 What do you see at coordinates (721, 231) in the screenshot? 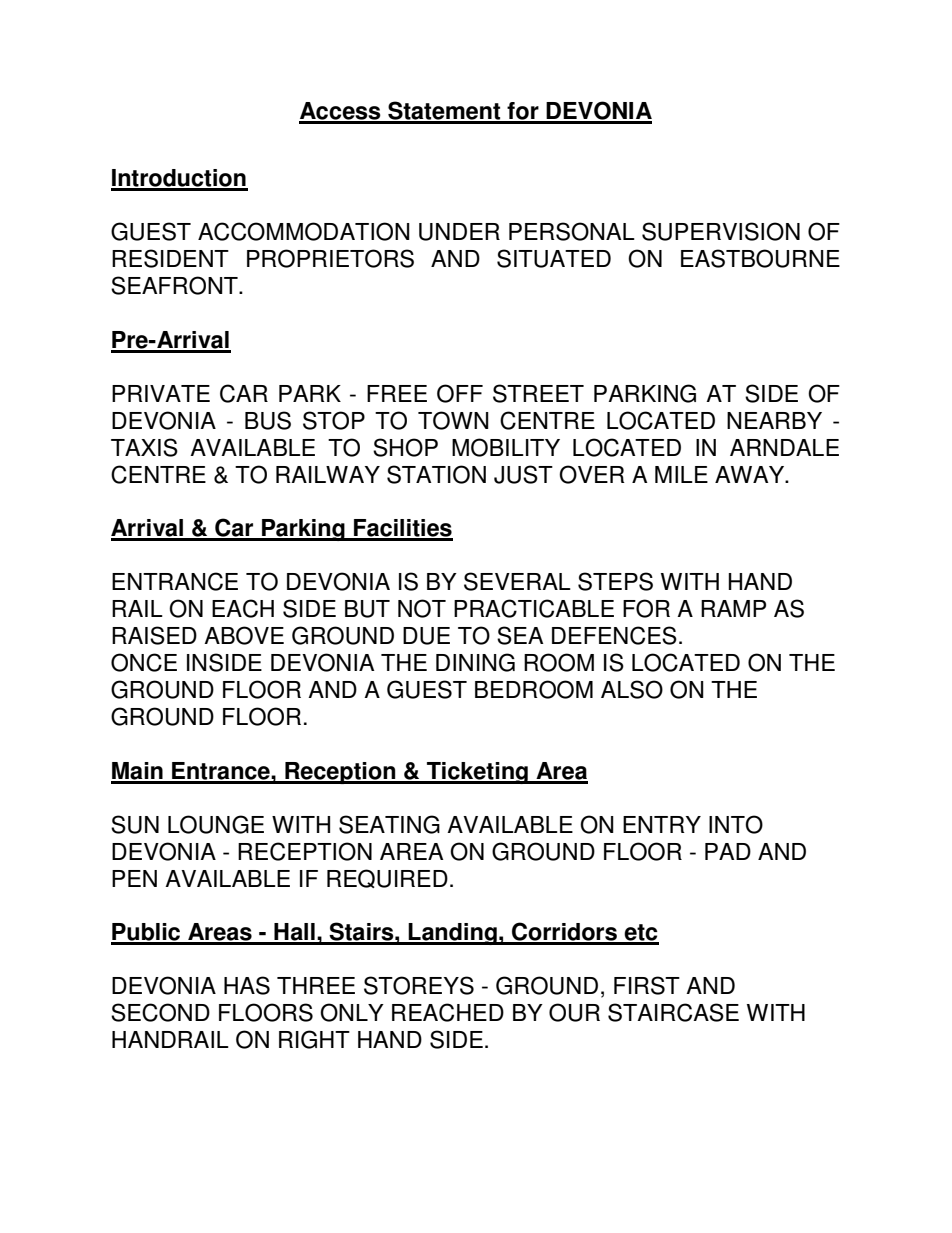
I see `SUPERVISION` at bounding box center [721, 231].
